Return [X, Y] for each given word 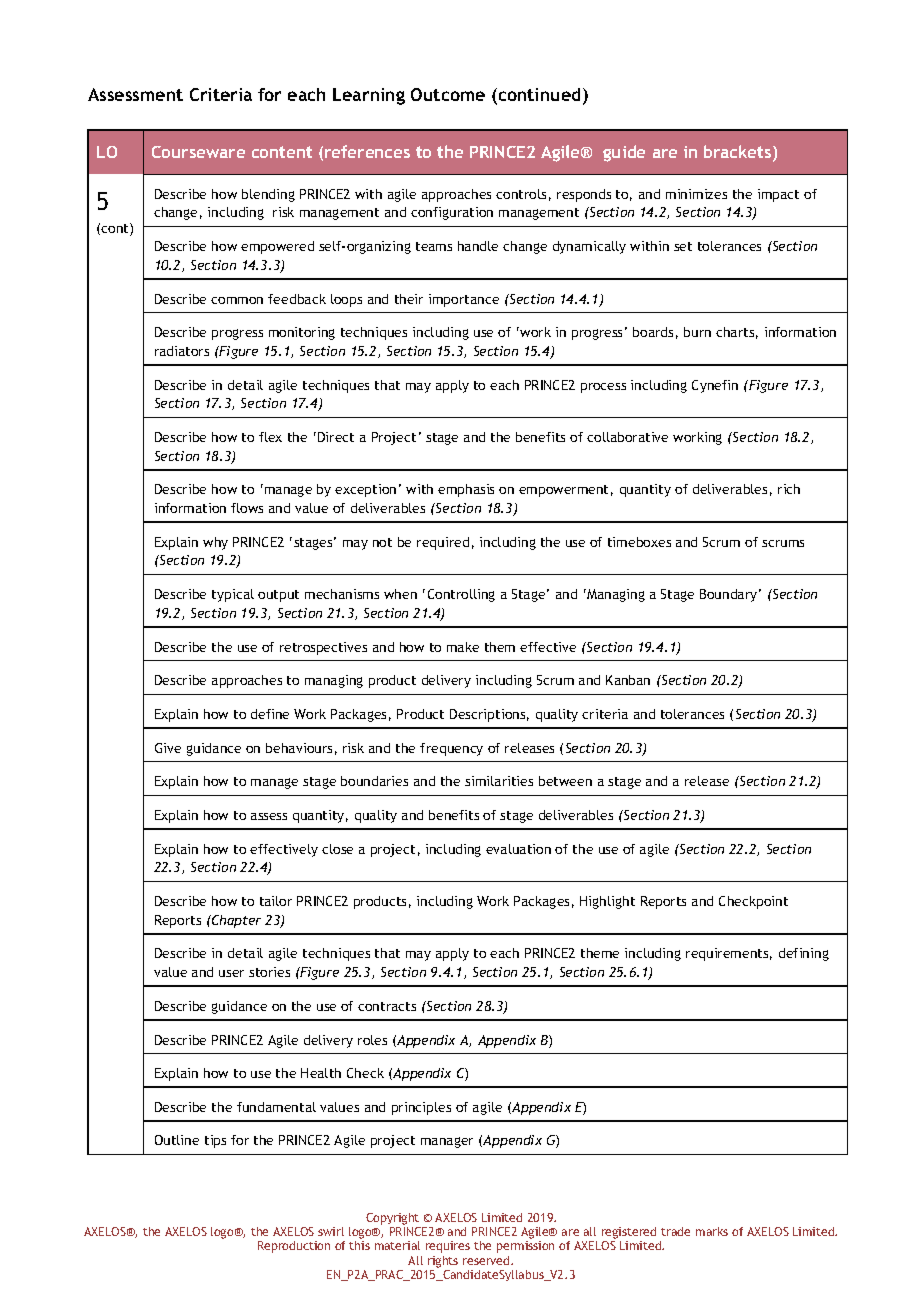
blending [268, 195]
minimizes [696, 194]
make [463, 647]
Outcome [448, 94]
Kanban [628, 680]
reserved [487, 1260]
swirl [331, 1231]
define [270, 714]
